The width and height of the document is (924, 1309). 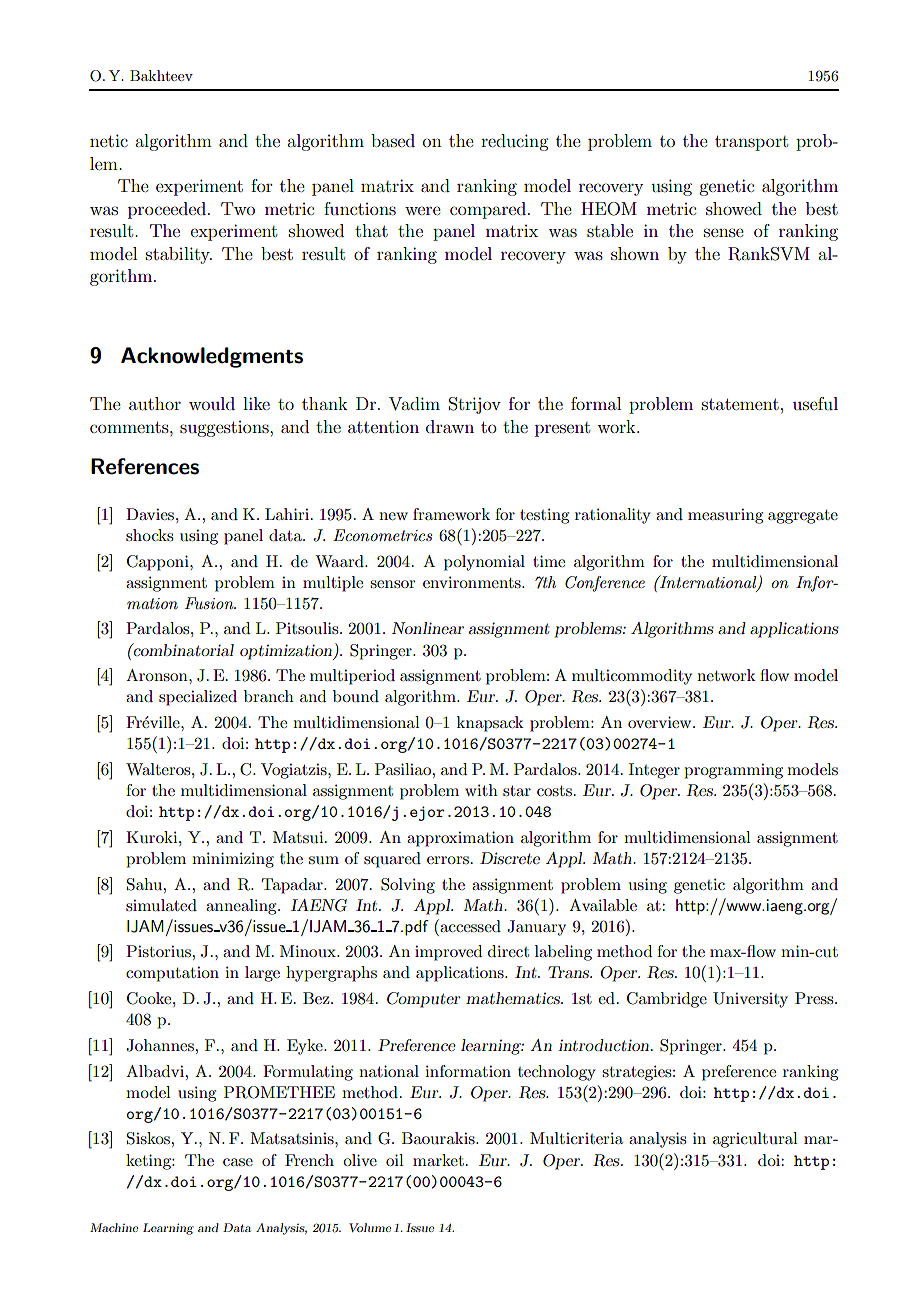 I want to click on computation, so click(x=172, y=974).
